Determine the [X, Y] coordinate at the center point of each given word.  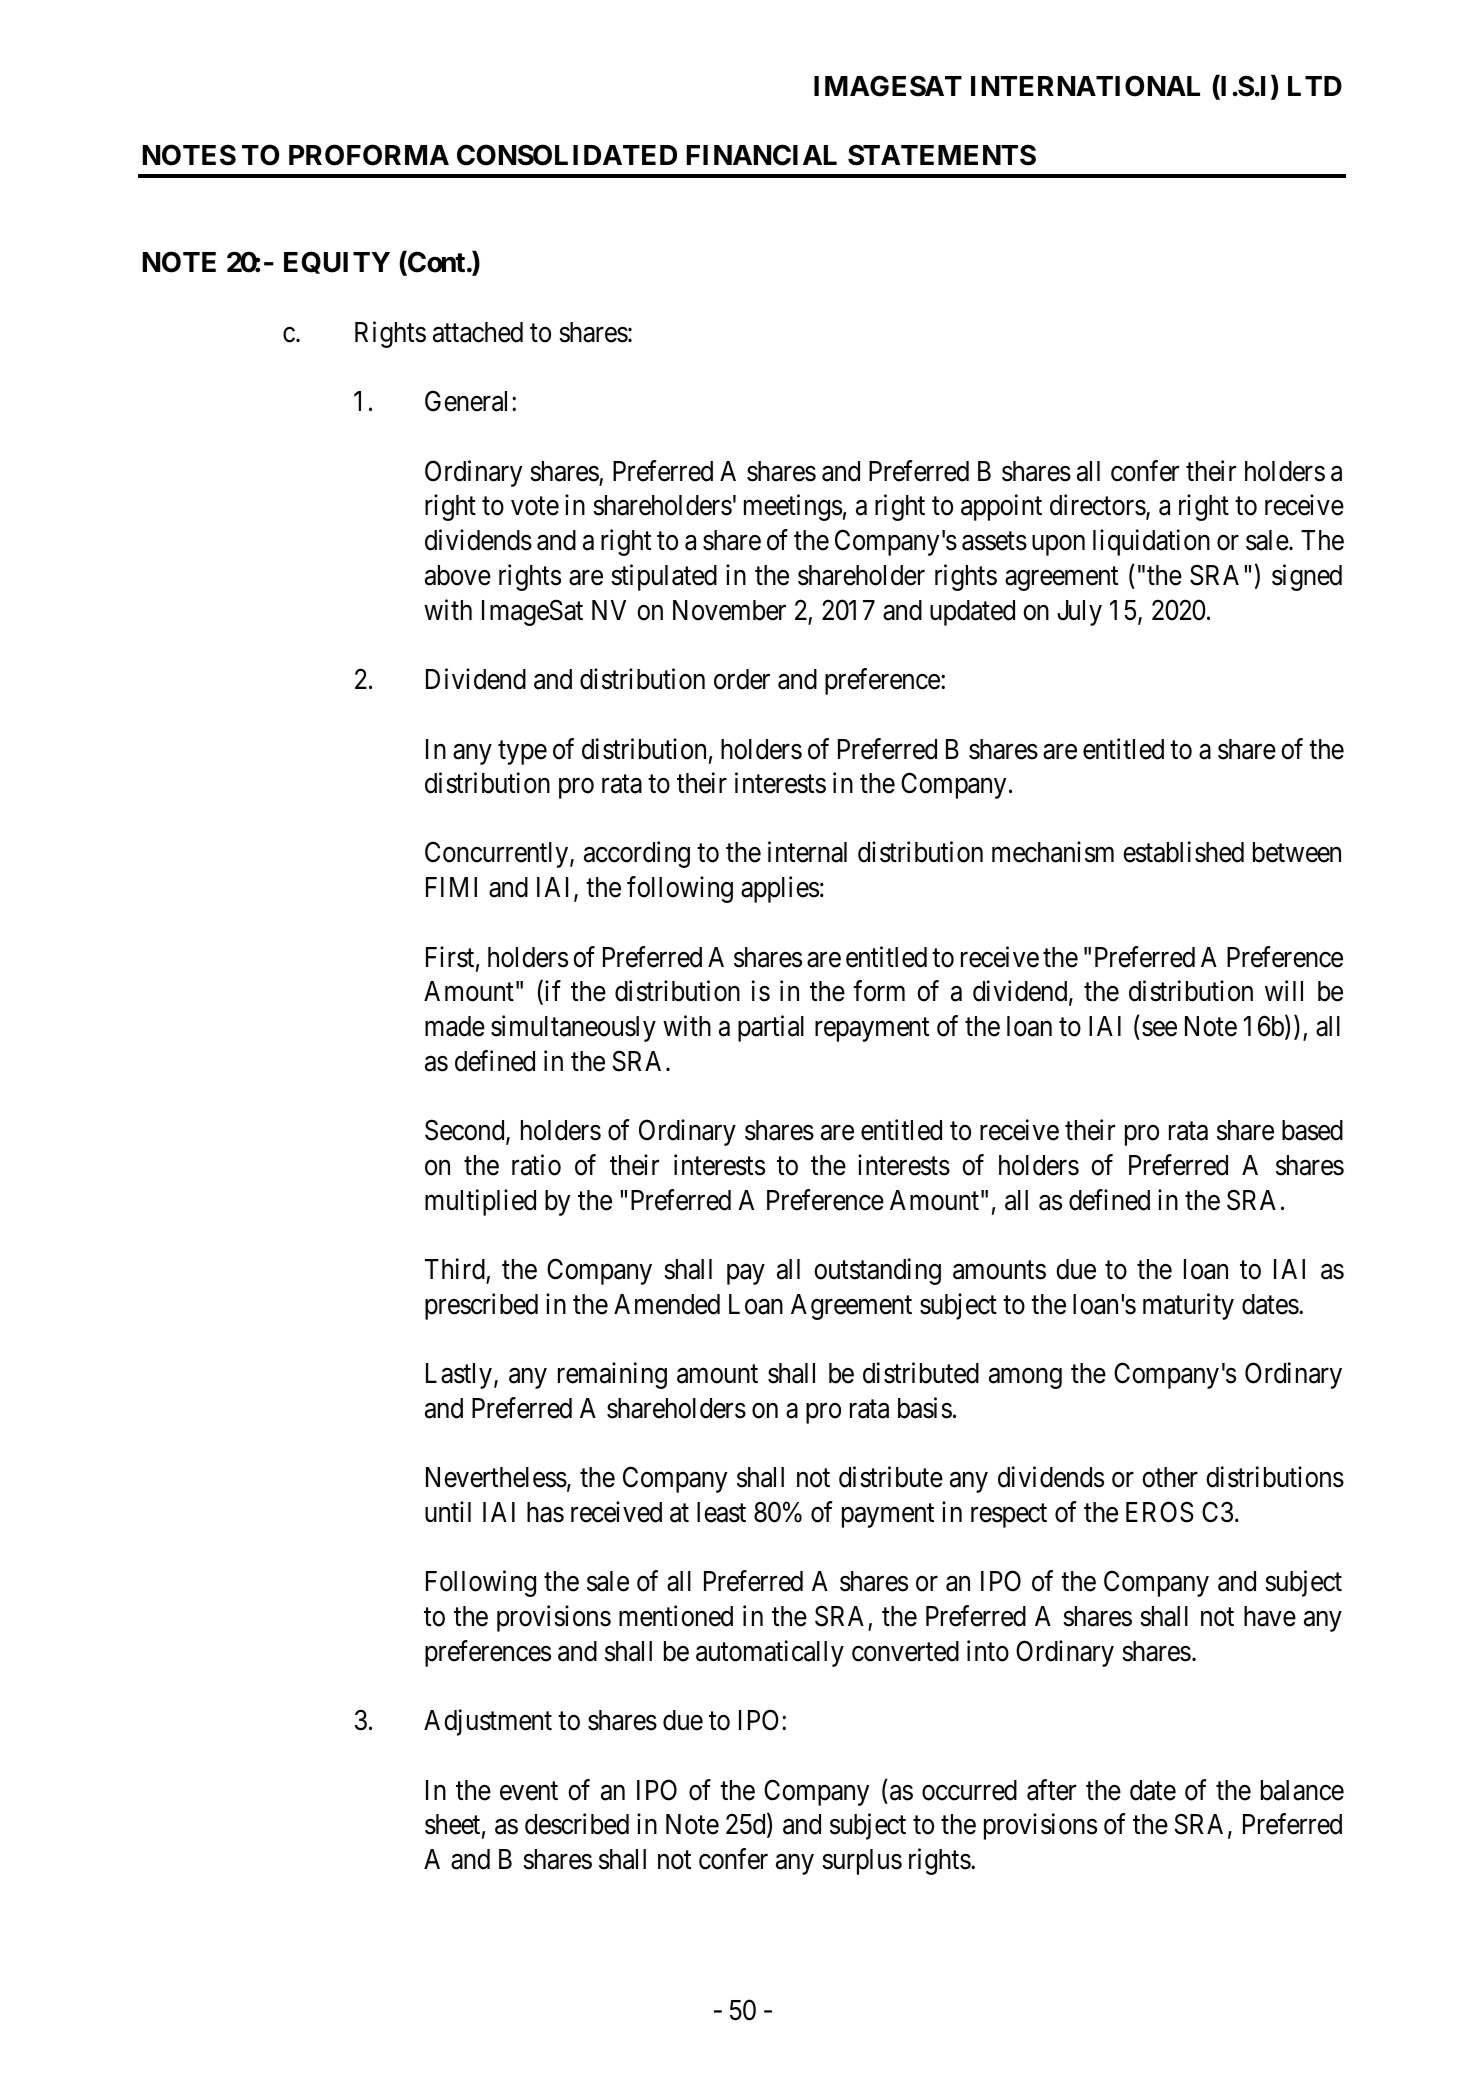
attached [478, 332]
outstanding [877, 1271]
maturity [1188, 1306]
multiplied [480, 1202]
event [529, 1791]
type [522, 753]
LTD [1315, 86]
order [742, 679]
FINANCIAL [762, 155]
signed [1307, 577]
